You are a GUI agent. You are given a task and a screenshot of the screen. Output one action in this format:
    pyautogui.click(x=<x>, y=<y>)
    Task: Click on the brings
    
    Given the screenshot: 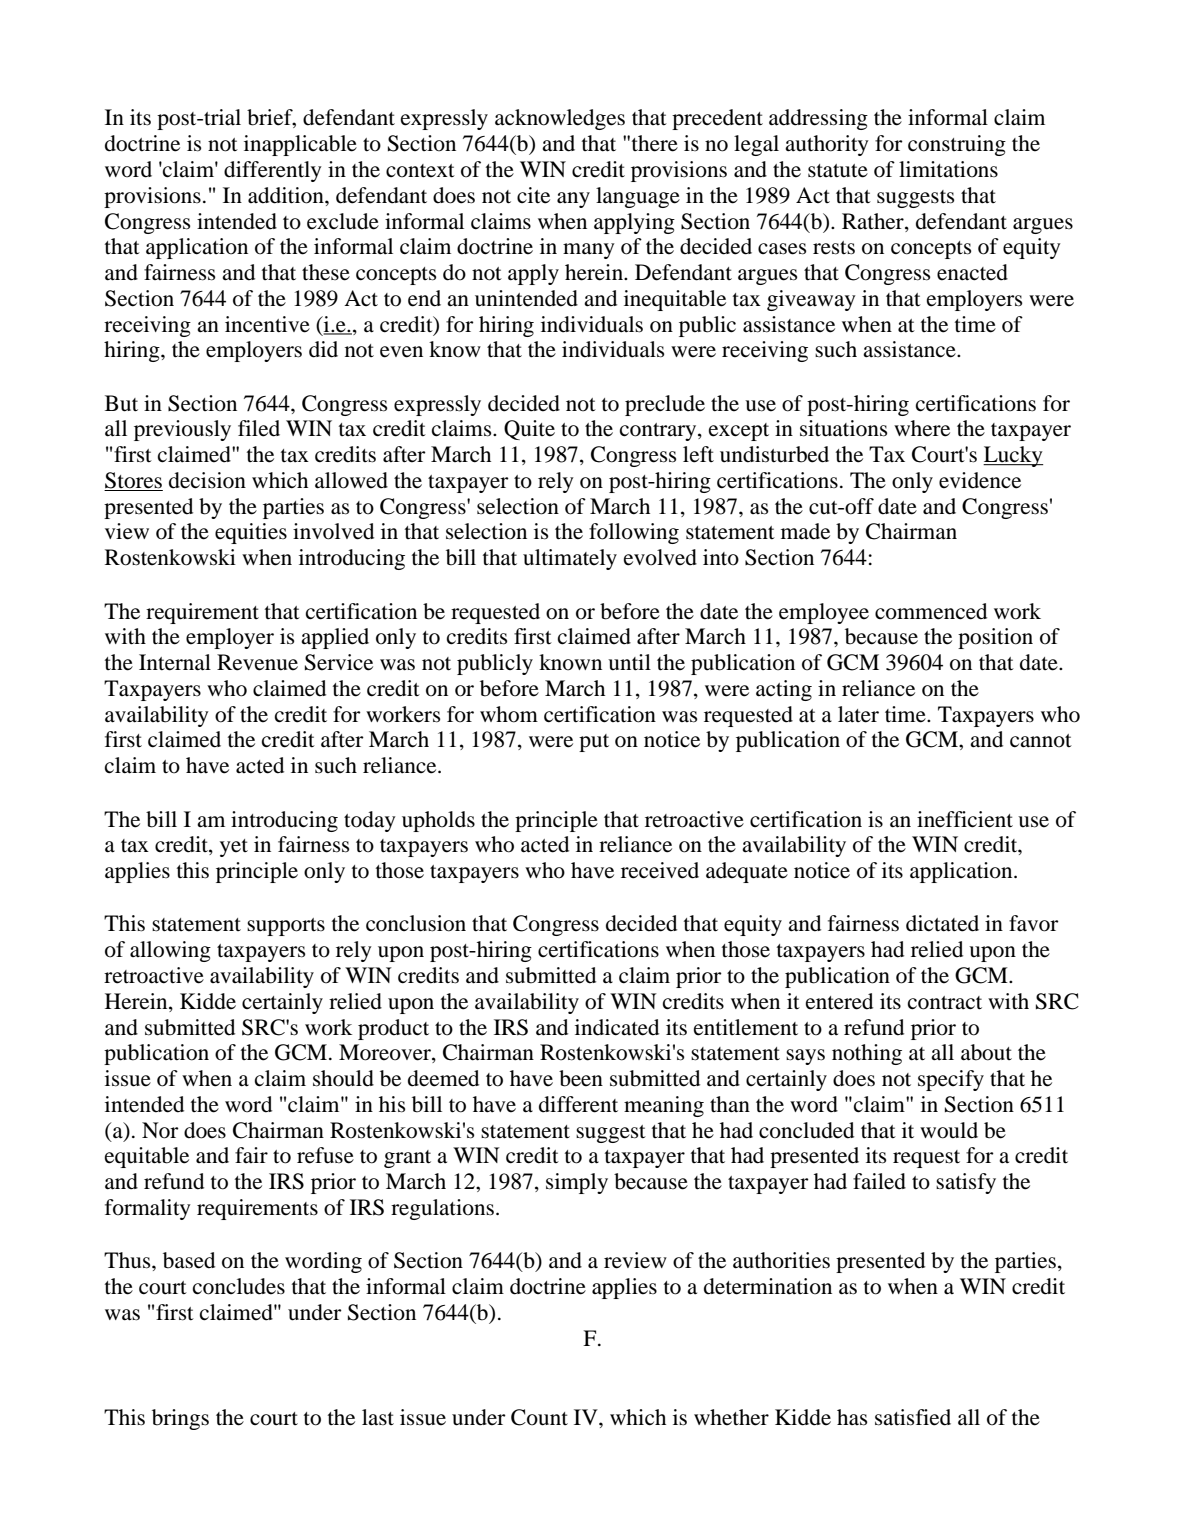 What is the action you would take?
    pyautogui.click(x=180, y=1419)
